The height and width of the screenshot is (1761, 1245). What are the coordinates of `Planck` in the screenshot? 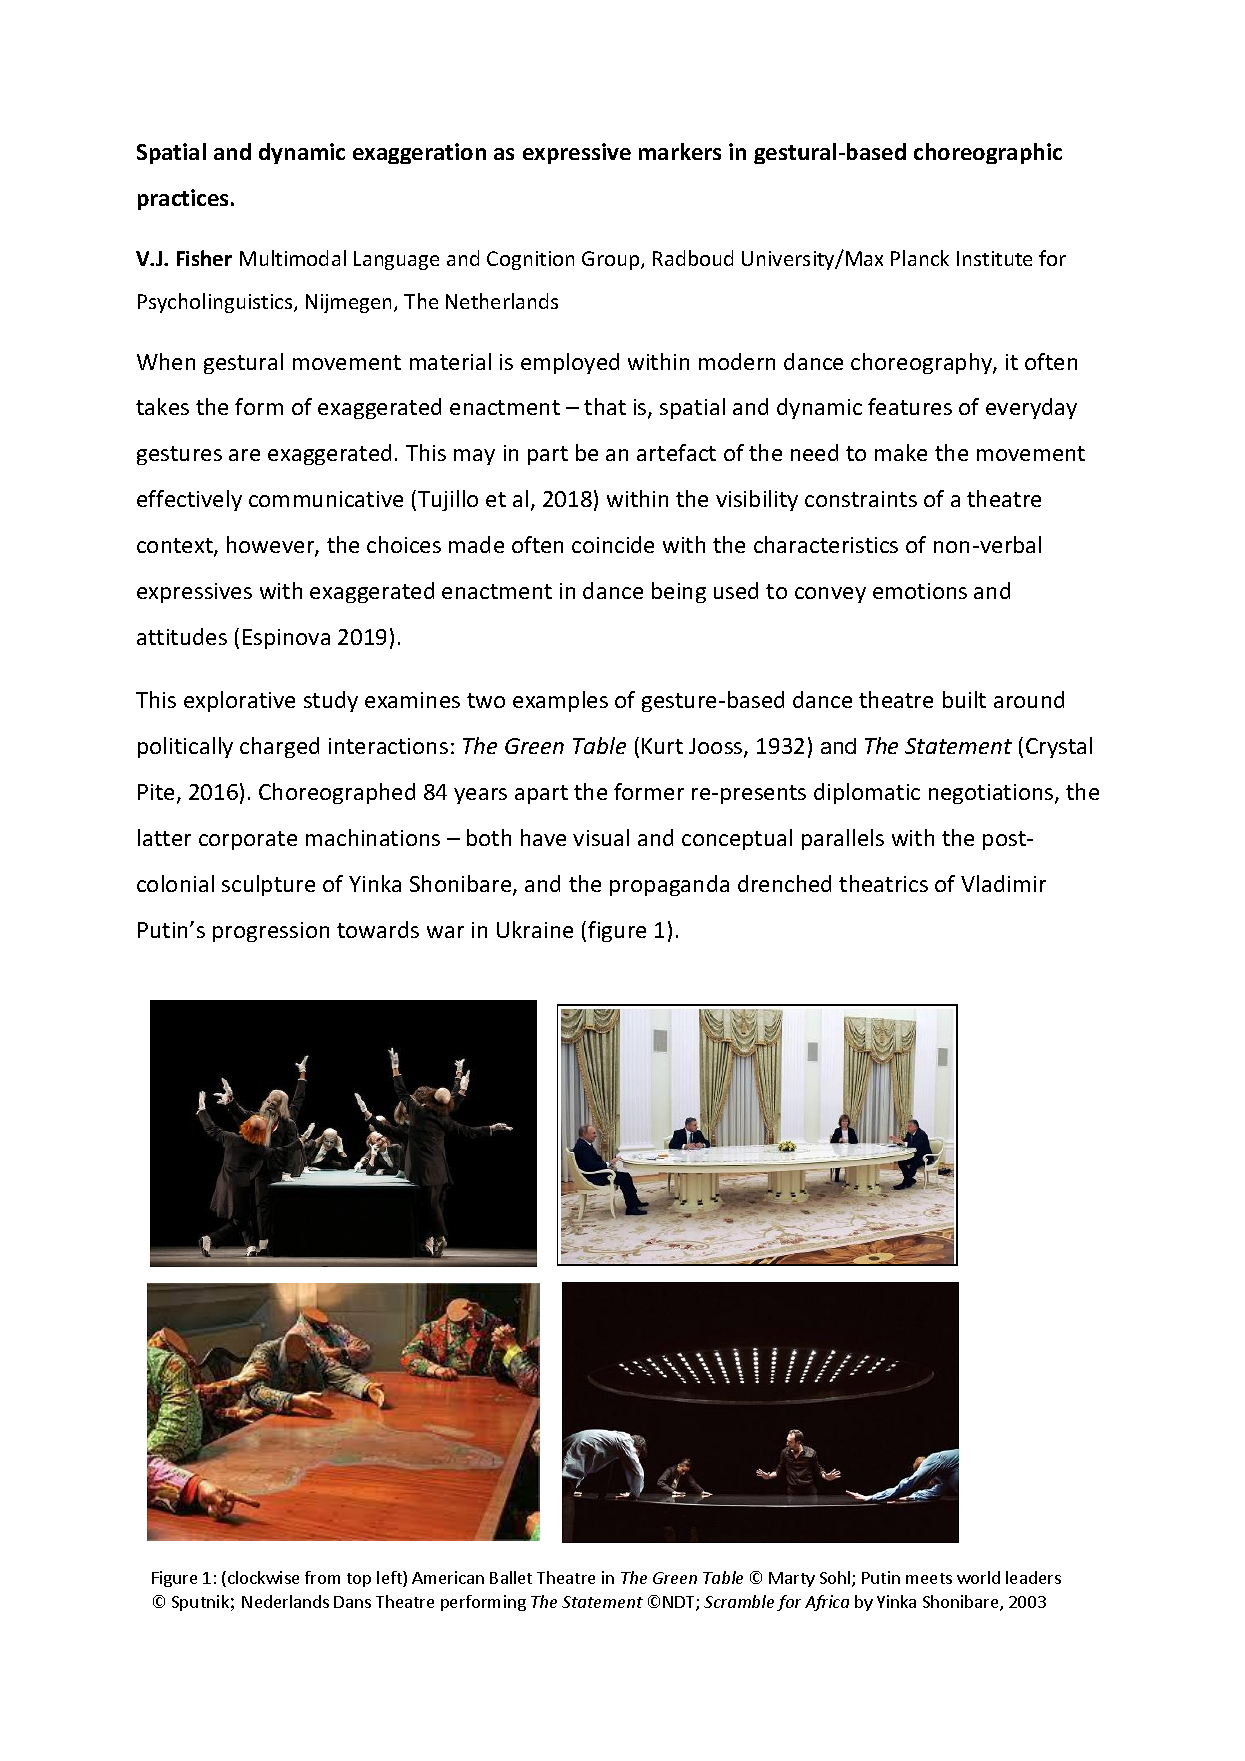 It's located at (920, 258).
